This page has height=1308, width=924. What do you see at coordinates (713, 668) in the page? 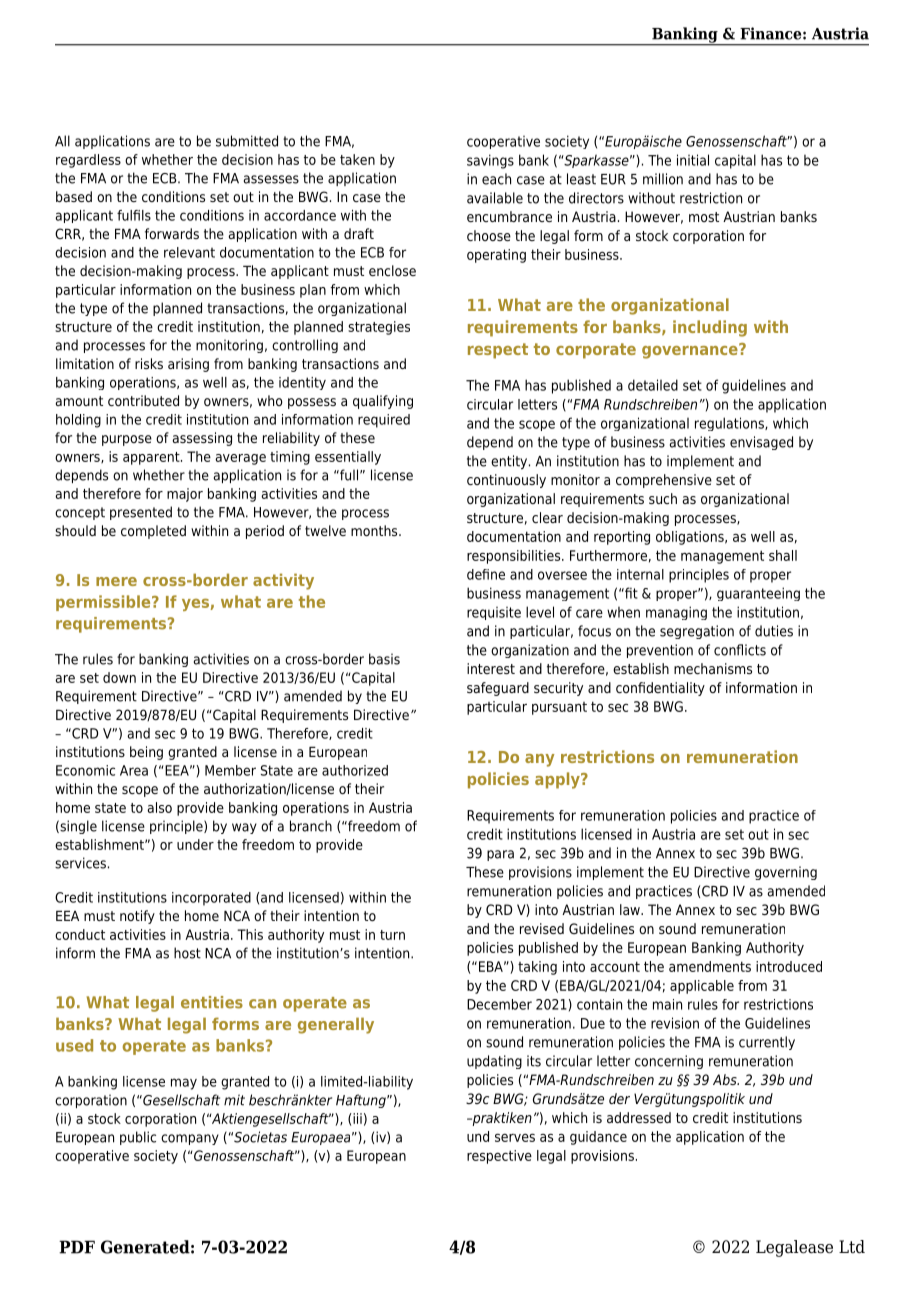
I see `mechanisms` at bounding box center [713, 668].
